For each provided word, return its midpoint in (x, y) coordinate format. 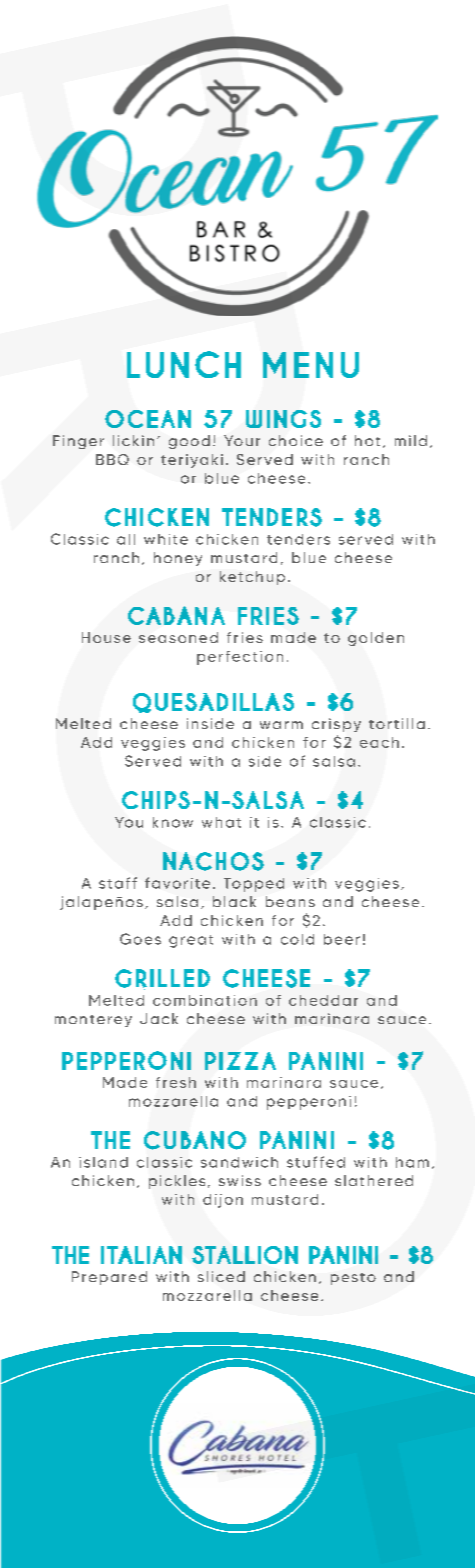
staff (118, 883)
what (221, 822)
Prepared (109, 1278)
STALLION (245, 1255)
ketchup (252, 578)
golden (376, 639)
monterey (93, 1021)
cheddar (323, 1000)
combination (205, 1000)
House (106, 637)
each (379, 742)
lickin (133, 440)
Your (242, 440)
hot (367, 440)
